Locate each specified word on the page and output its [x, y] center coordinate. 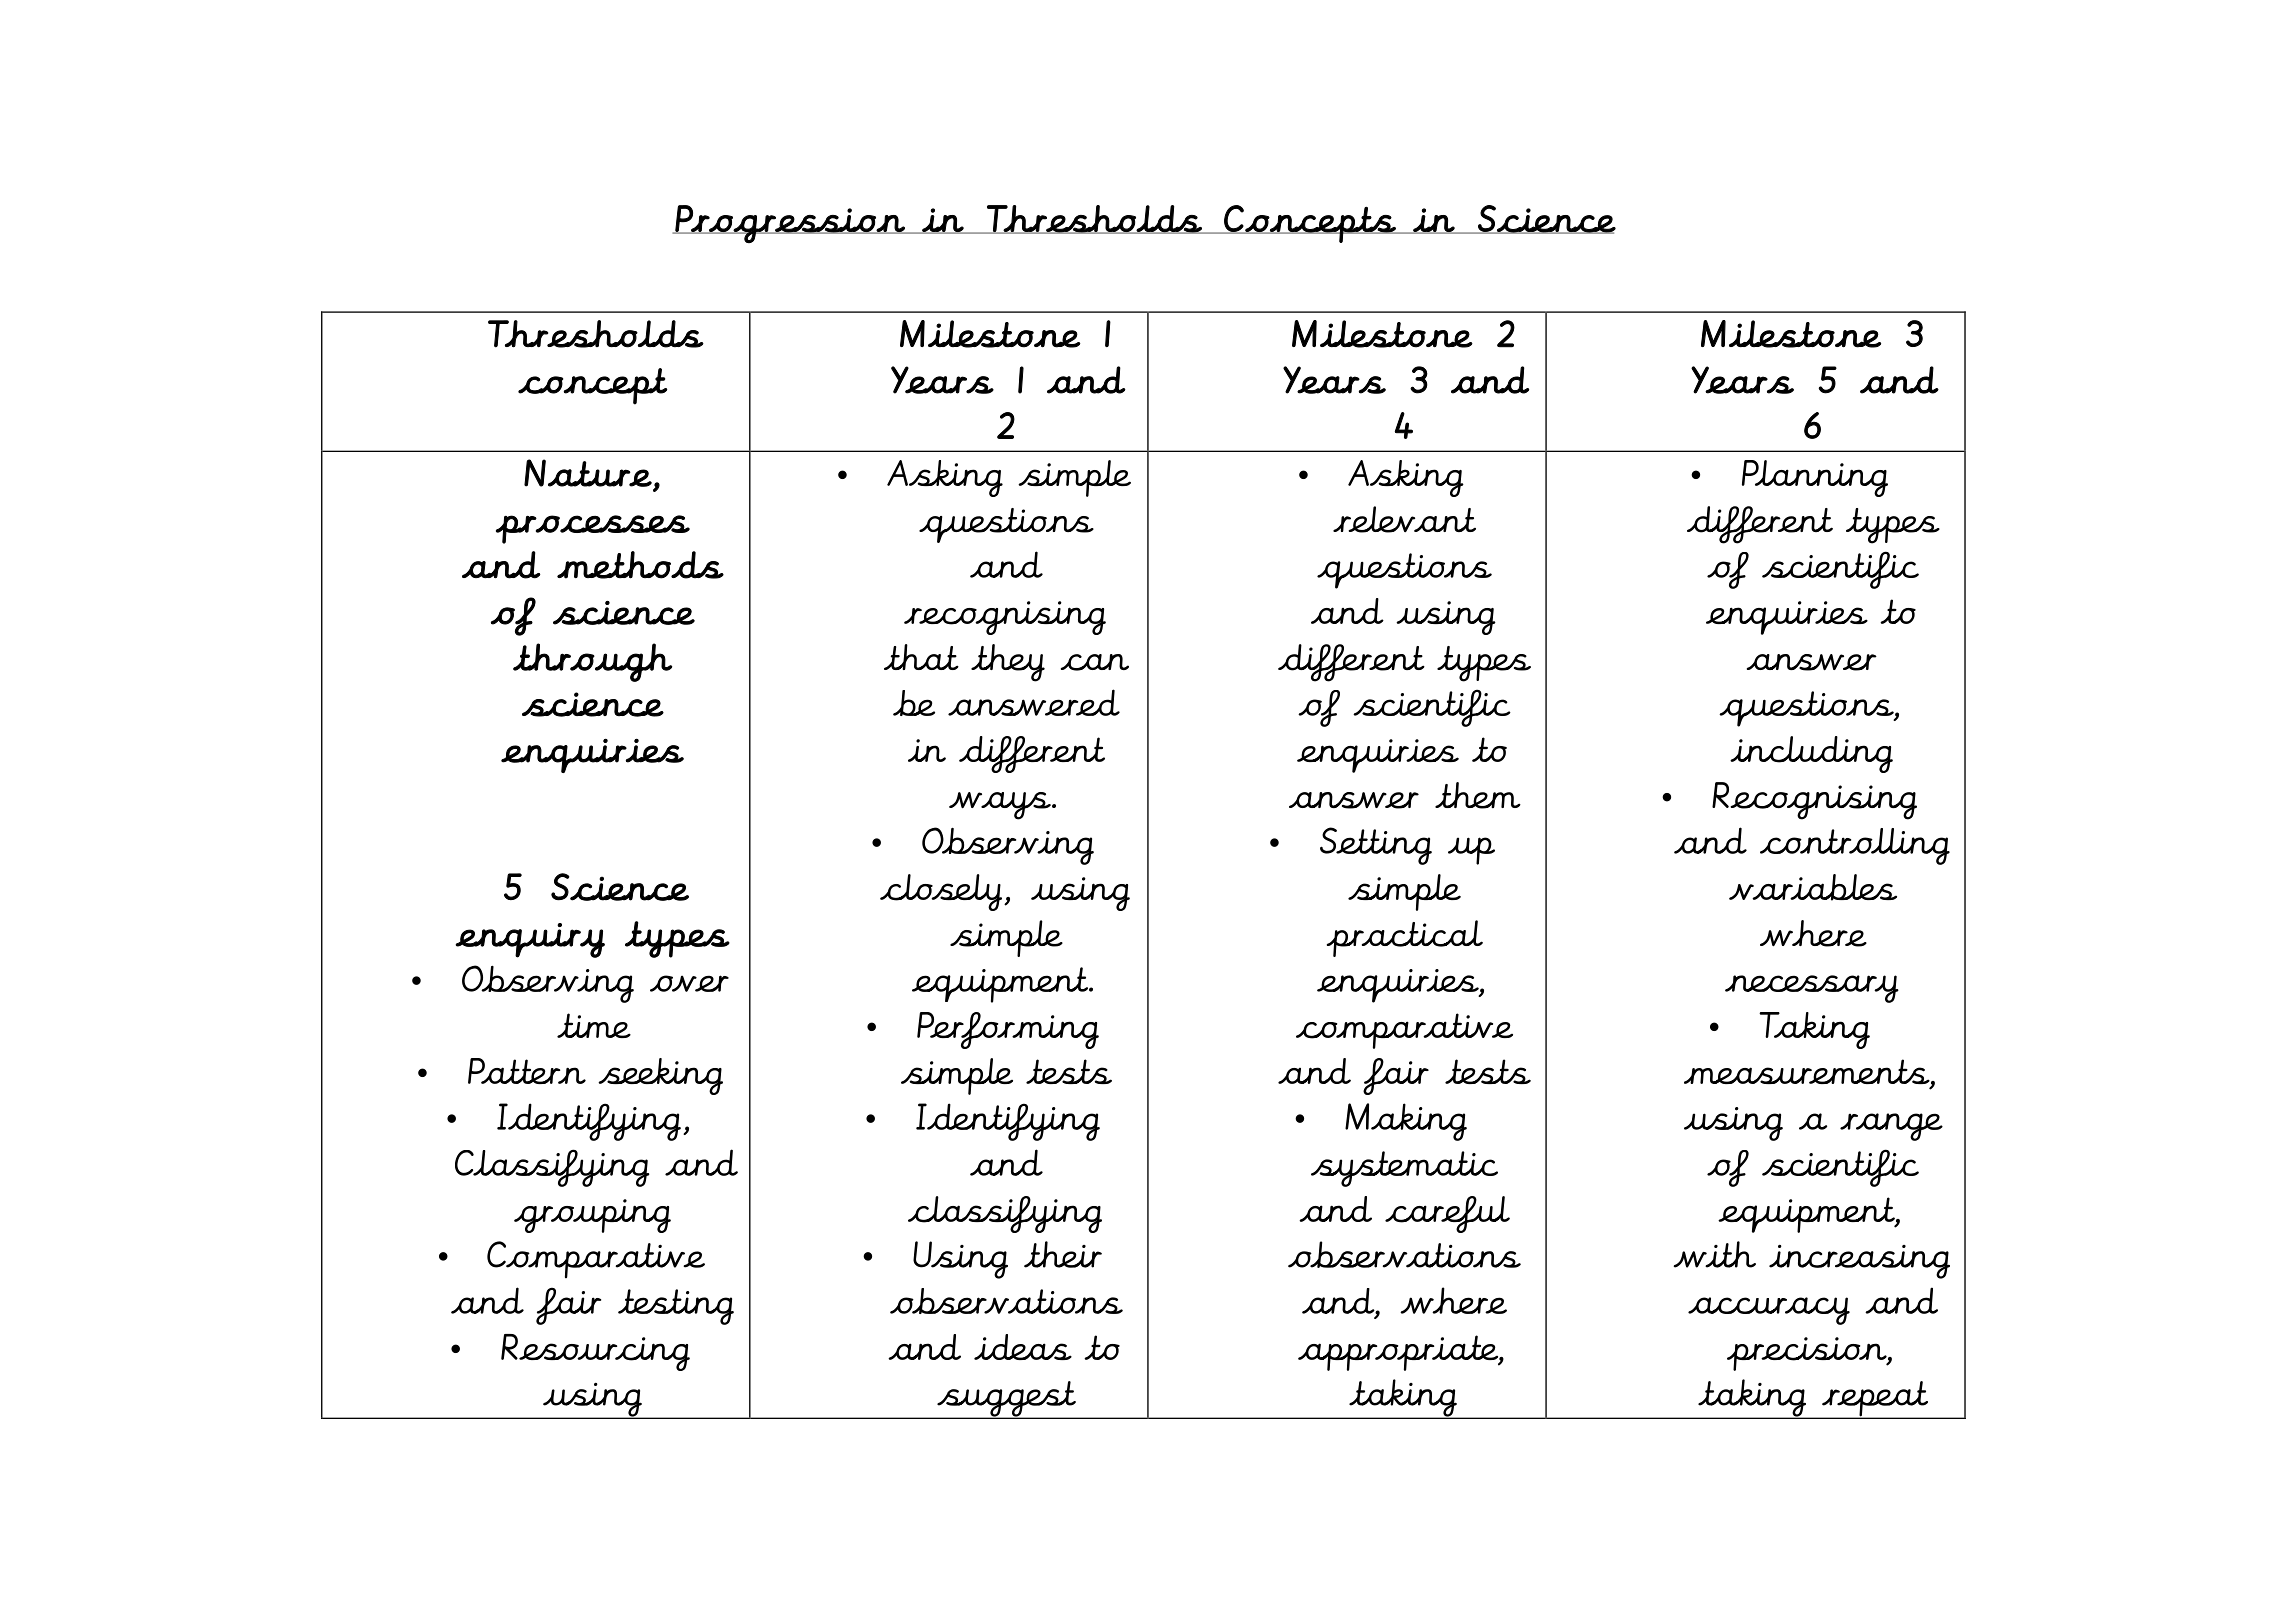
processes [593, 529]
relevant [1404, 519]
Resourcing [595, 1352]
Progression [790, 224]
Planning [1815, 478]
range [1891, 1127]
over [689, 983]
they [1008, 663]
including [1811, 754]
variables [1813, 887]
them [1478, 795]
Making [1406, 1122]
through [592, 662]
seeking [660, 1076]
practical [1405, 938]
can [1095, 662]
